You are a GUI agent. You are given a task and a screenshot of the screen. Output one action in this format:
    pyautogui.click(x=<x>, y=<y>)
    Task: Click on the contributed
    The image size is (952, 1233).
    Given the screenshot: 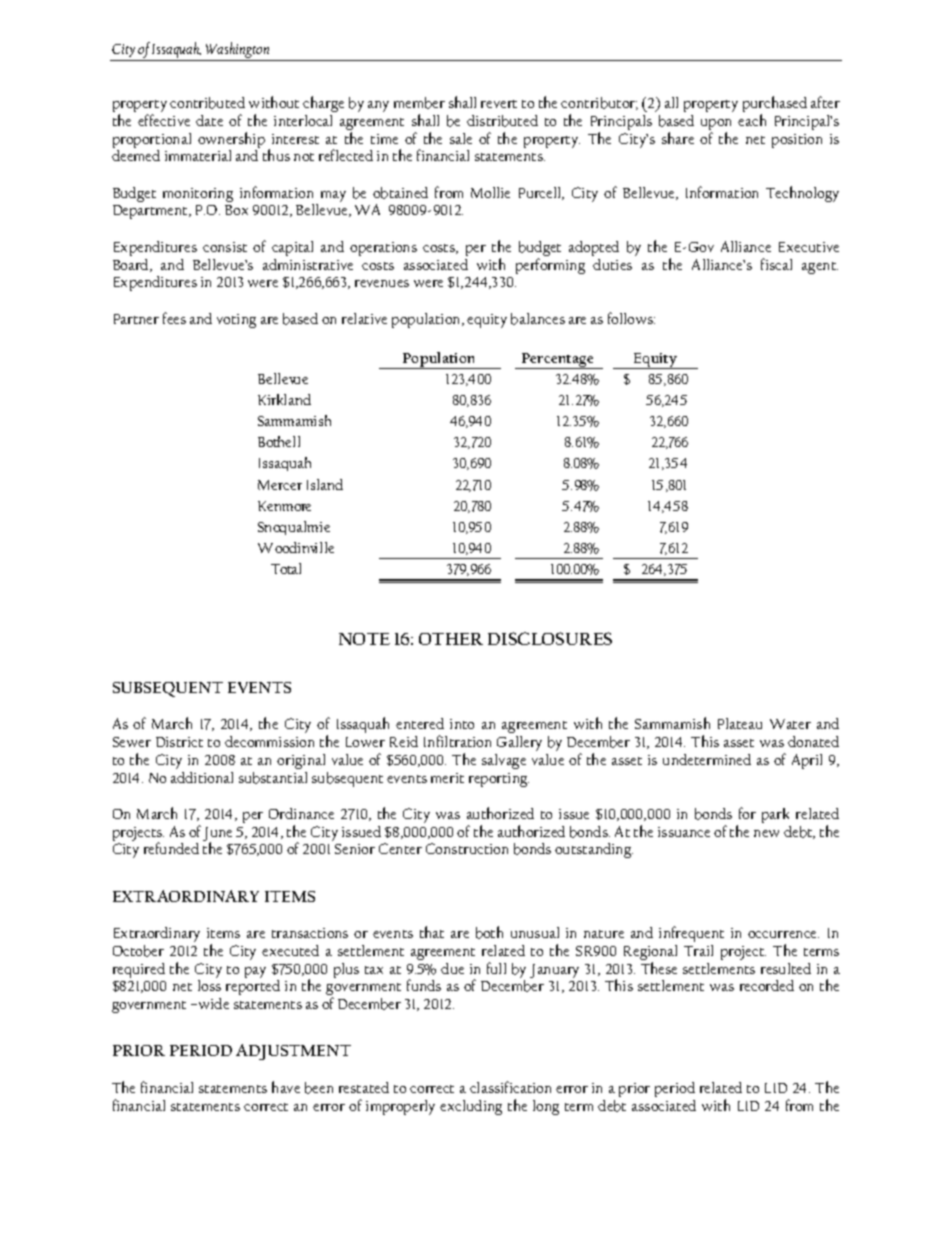 What is the action you would take?
    pyautogui.click(x=207, y=103)
